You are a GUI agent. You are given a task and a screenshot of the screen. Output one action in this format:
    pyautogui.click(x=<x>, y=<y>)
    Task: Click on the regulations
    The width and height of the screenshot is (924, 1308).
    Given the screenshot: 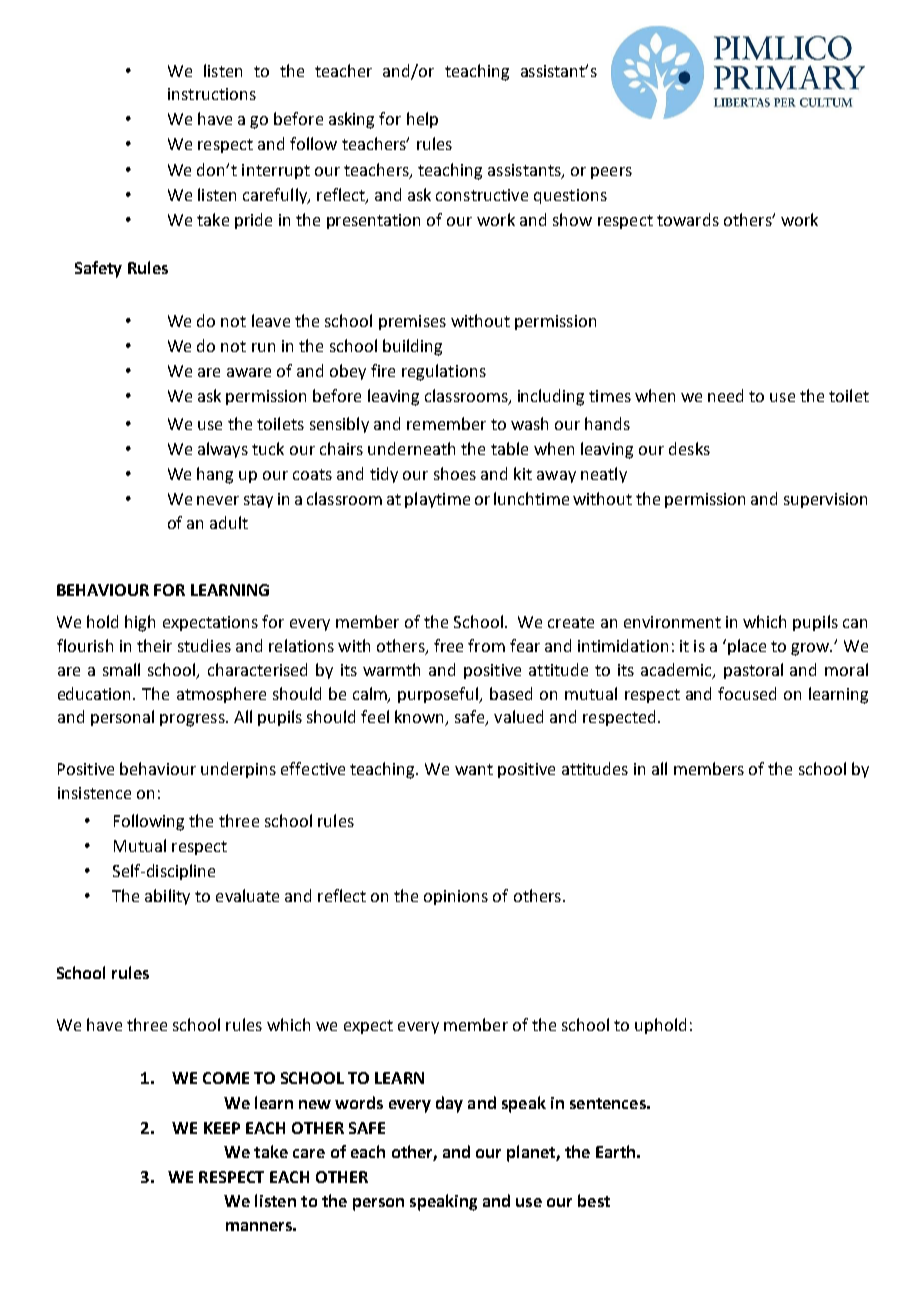 What is the action you would take?
    pyautogui.click(x=444, y=372)
